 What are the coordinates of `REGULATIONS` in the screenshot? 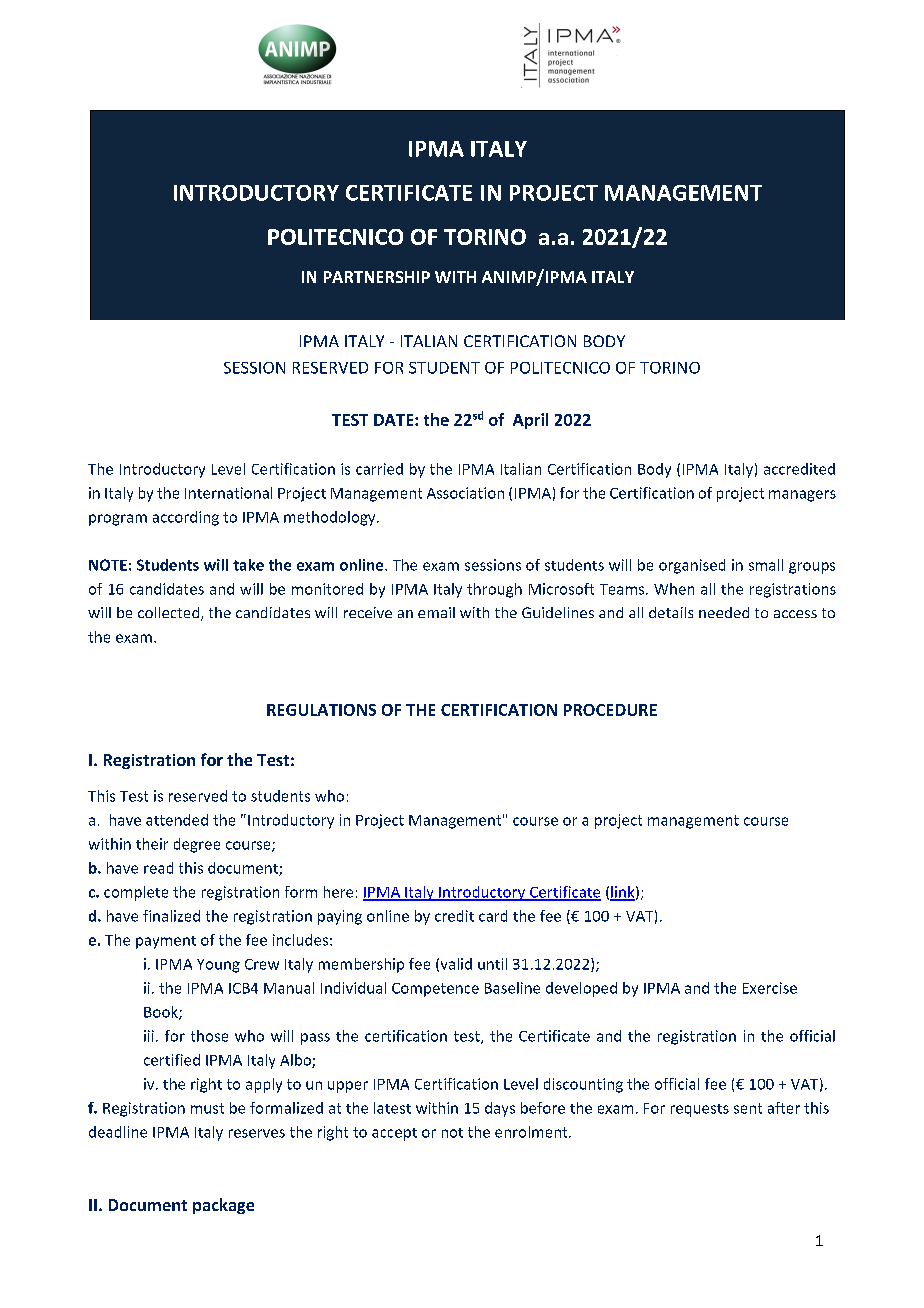 It's located at (321, 710).
